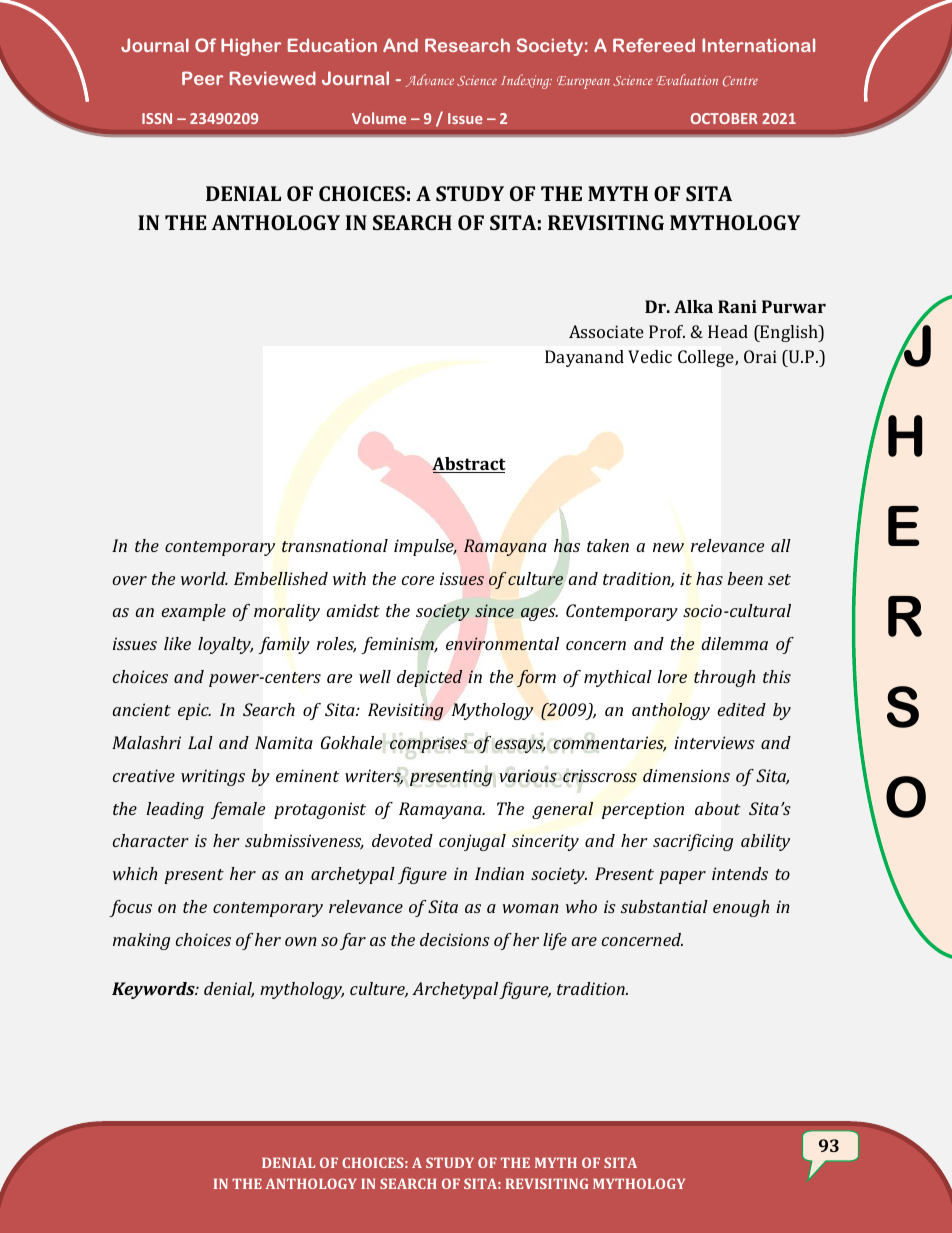  I want to click on new, so click(668, 547).
